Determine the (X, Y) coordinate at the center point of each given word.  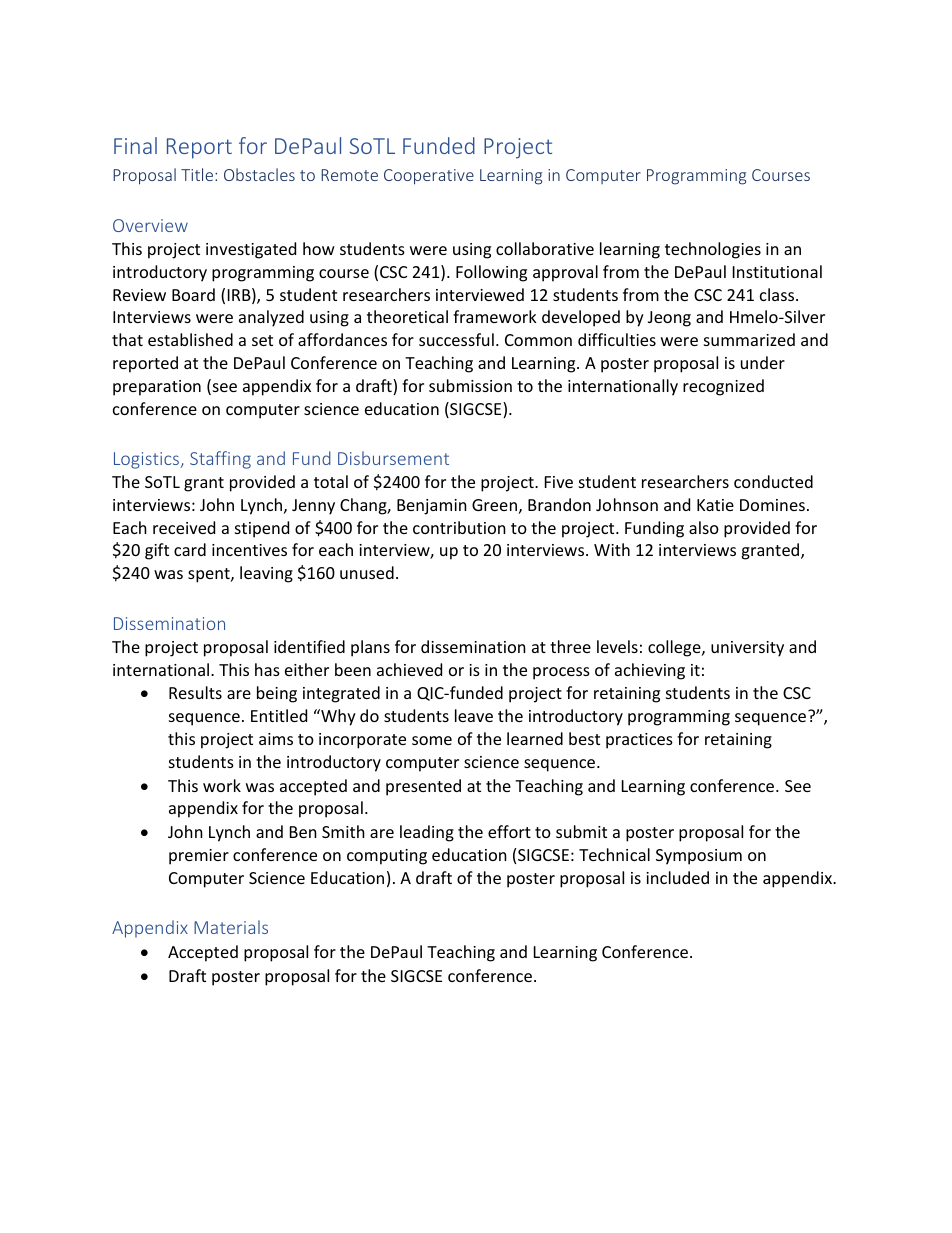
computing (387, 857)
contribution (459, 527)
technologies (713, 250)
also (704, 527)
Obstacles (259, 174)
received (184, 527)
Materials (231, 927)
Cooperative (429, 177)
